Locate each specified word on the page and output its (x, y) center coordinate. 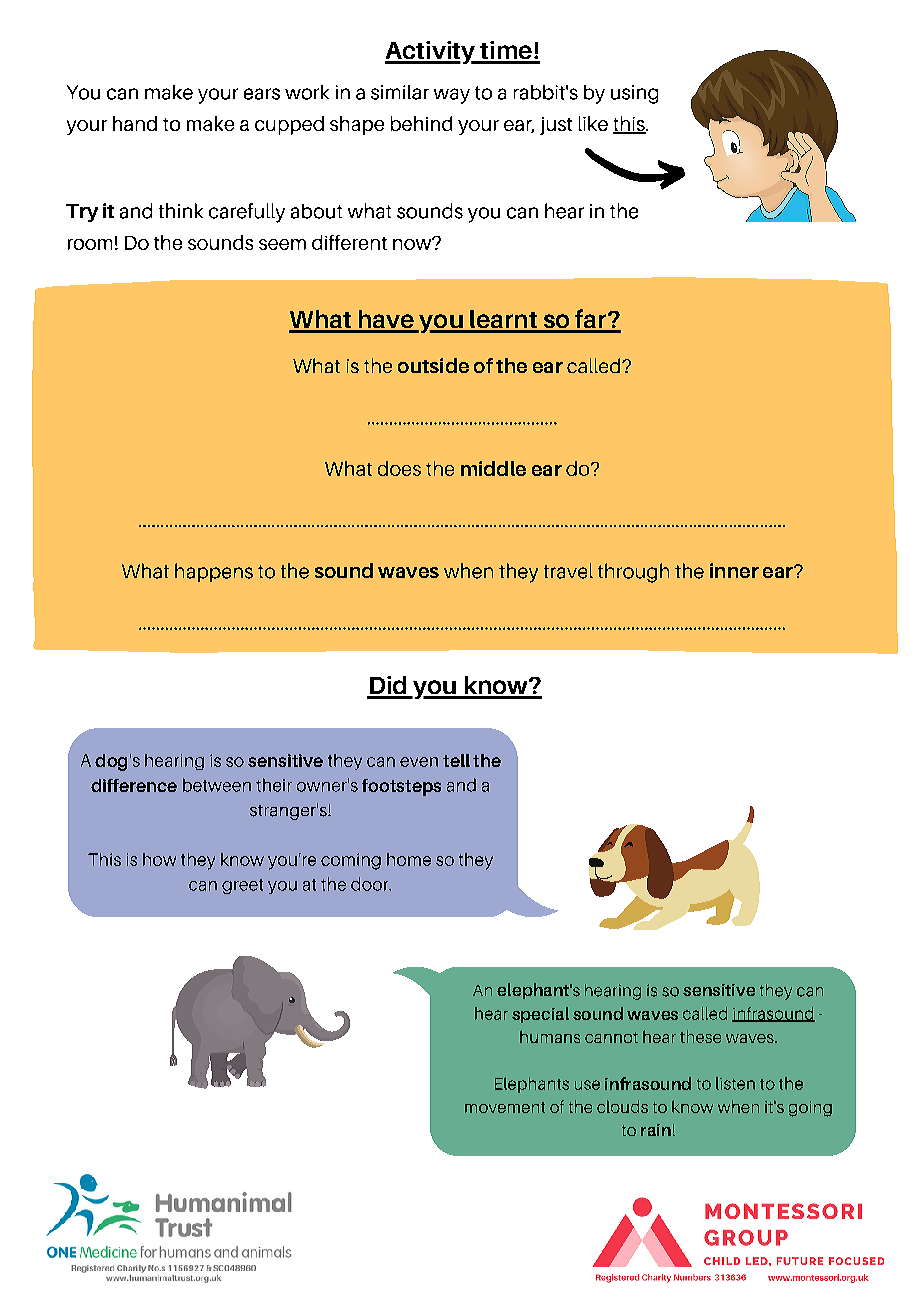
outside (433, 365)
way (452, 96)
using (634, 94)
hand (135, 123)
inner (734, 570)
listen (735, 1083)
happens (214, 572)
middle (493, 468)
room (90, 244)
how (159, 859)
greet (242, 886)
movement (505, 1107)
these (700, 1036)
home (409, 859)
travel (568, 571)
